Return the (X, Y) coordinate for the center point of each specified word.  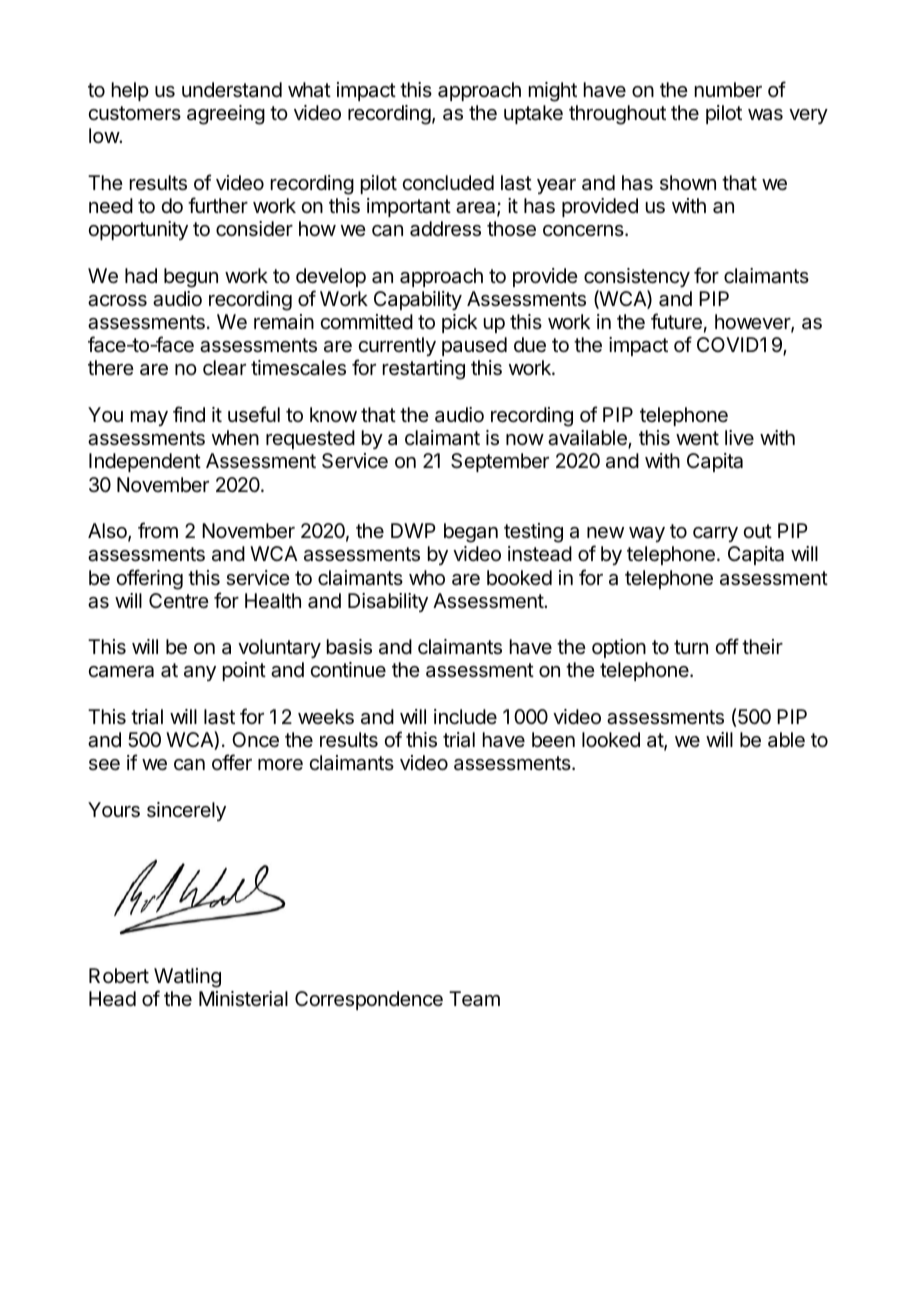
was (765, 115)
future (676, 321)
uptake (533, 114)
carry (715, 534)
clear (224, 368)
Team (474, 999)
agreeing (226, 115)
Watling (187, 978)
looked (611, 740)
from (158, 530)
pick (459, 323)
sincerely (186, 811)
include (465, 717)
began (471, 533)
